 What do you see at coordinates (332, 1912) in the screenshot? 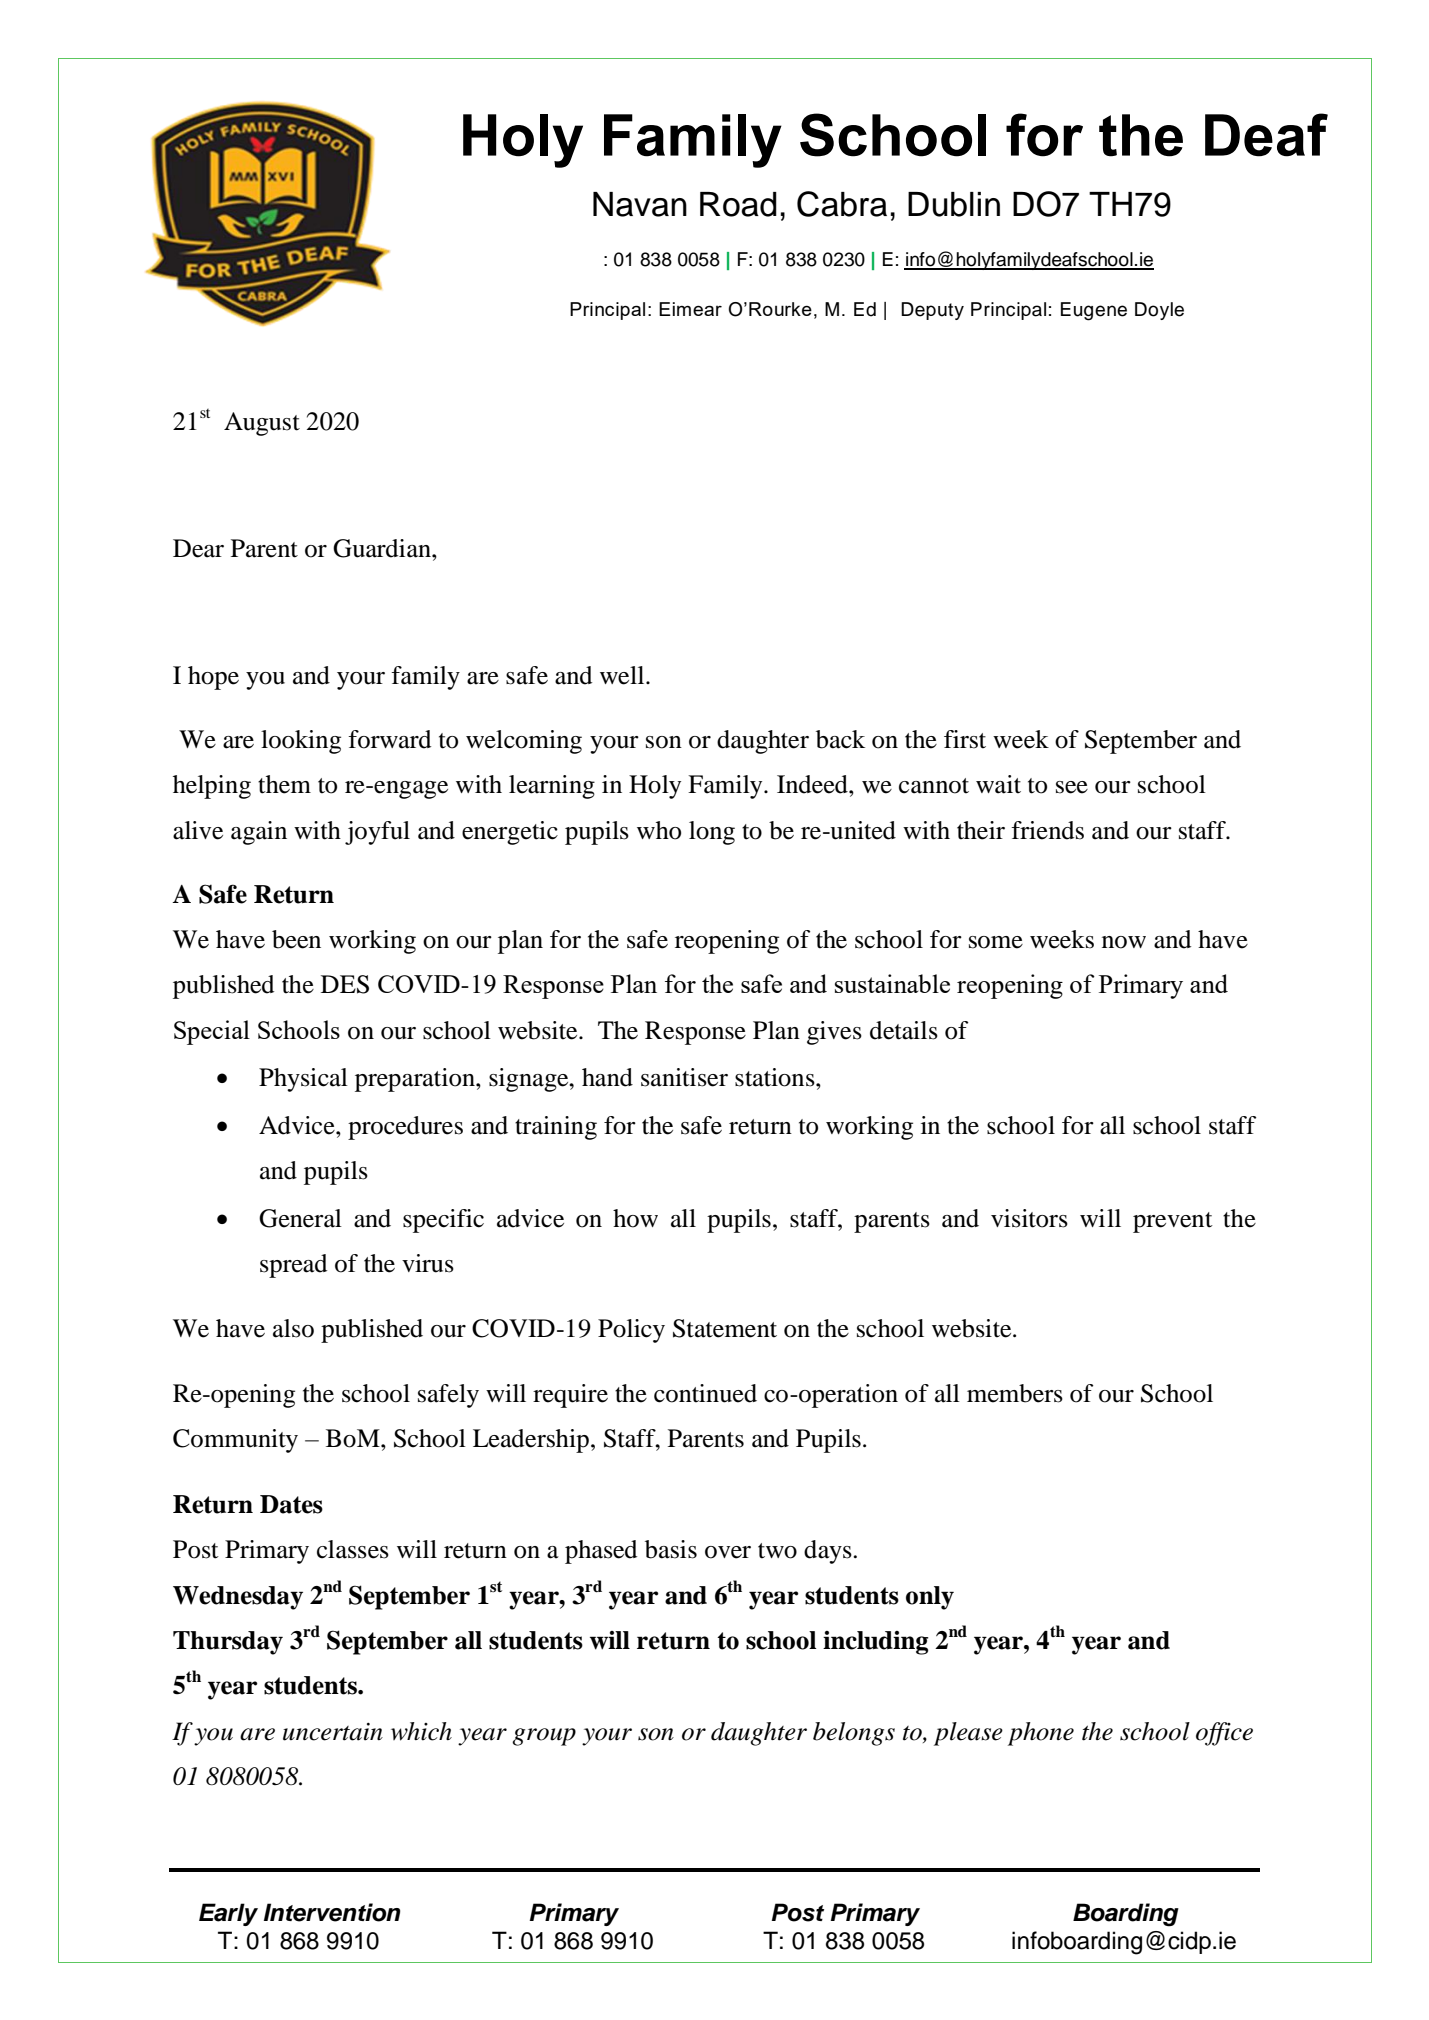
I see `Intervention` at bounding box center [332, 1912].
